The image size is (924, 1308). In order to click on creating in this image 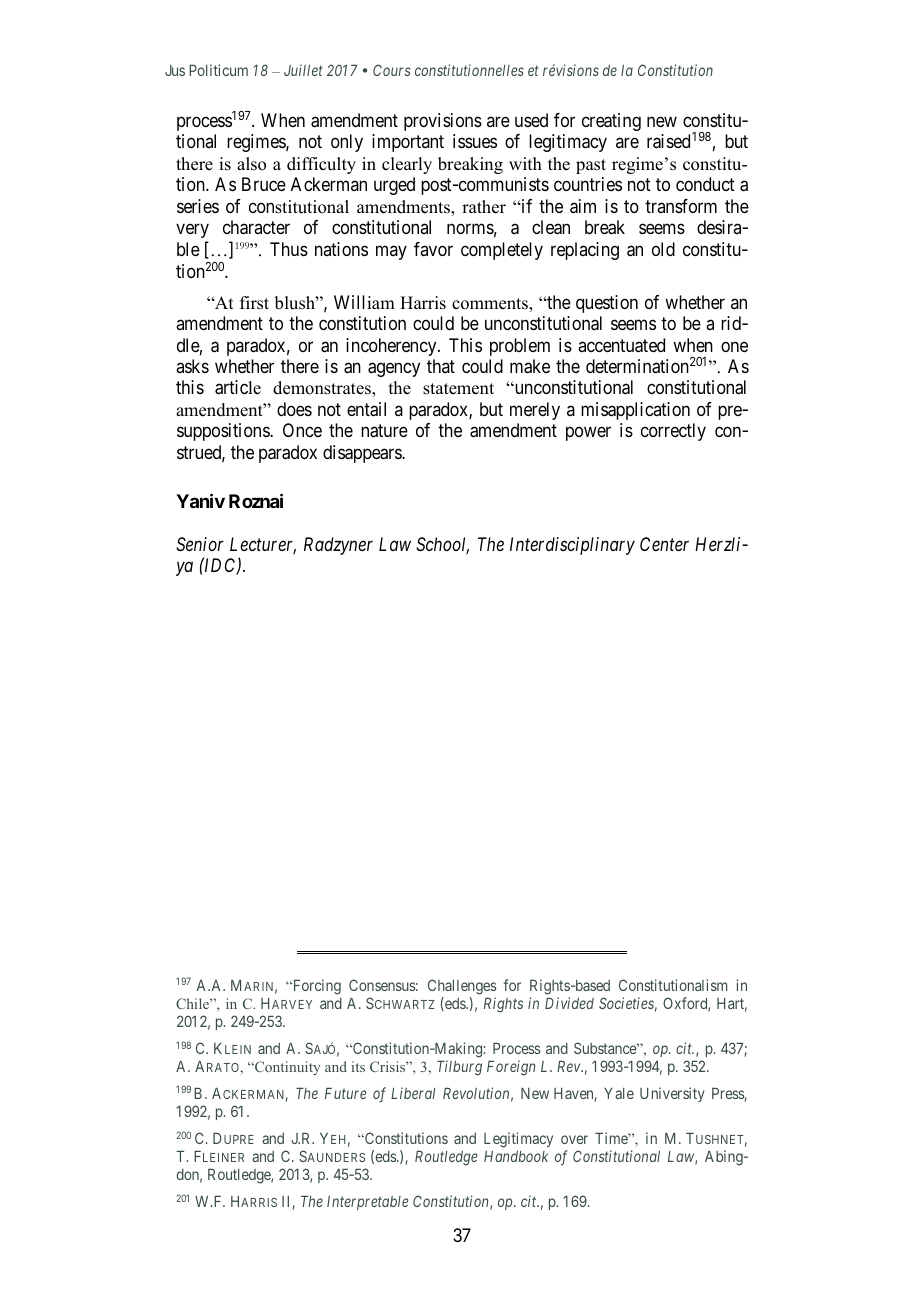, I will do `click(611, 122)`.
